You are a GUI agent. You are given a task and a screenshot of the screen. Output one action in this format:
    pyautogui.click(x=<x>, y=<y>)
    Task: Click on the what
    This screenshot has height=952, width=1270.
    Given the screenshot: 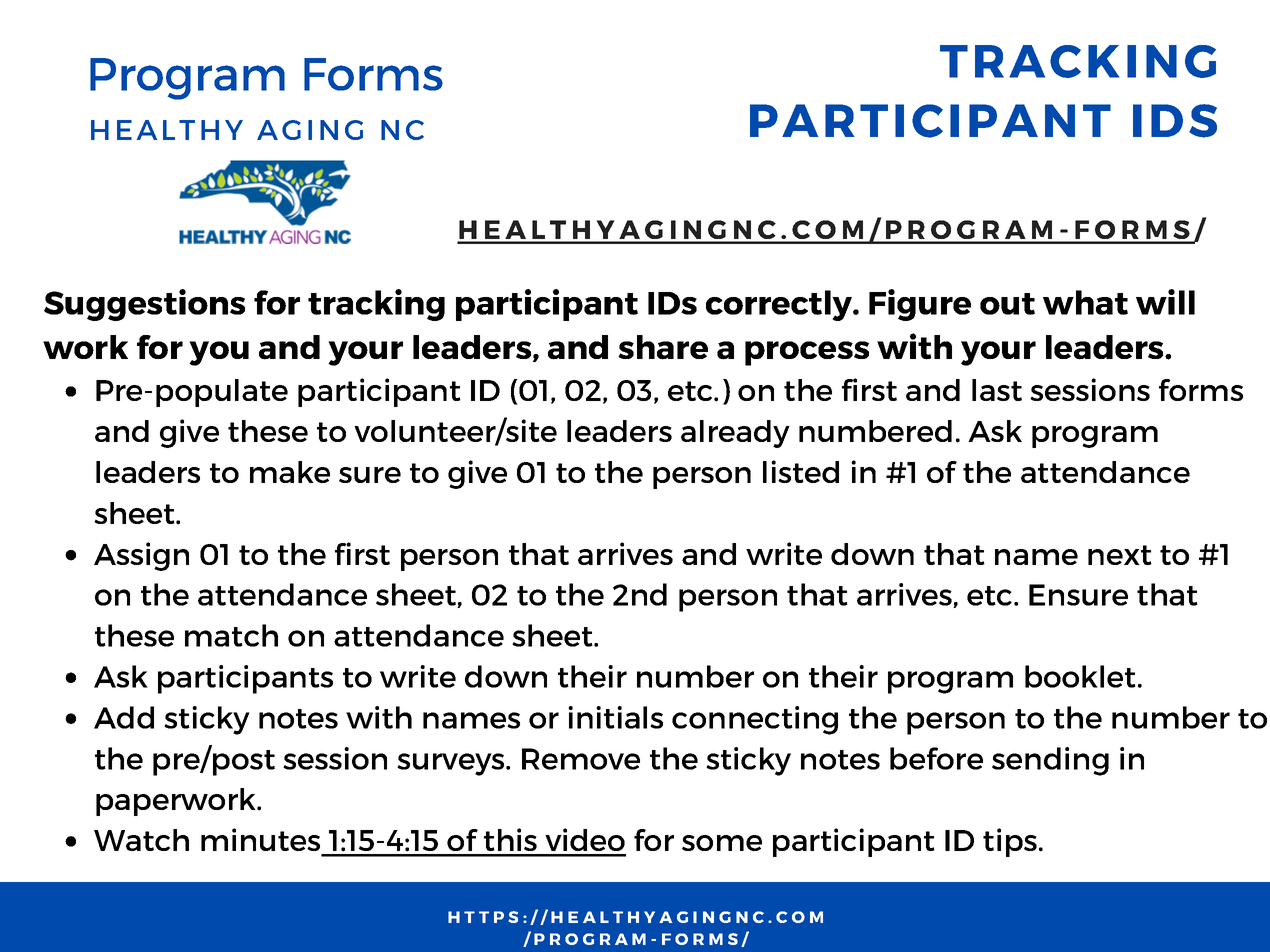 What is the action you would take?
    pyautogui.click(x=1085, y=302)
